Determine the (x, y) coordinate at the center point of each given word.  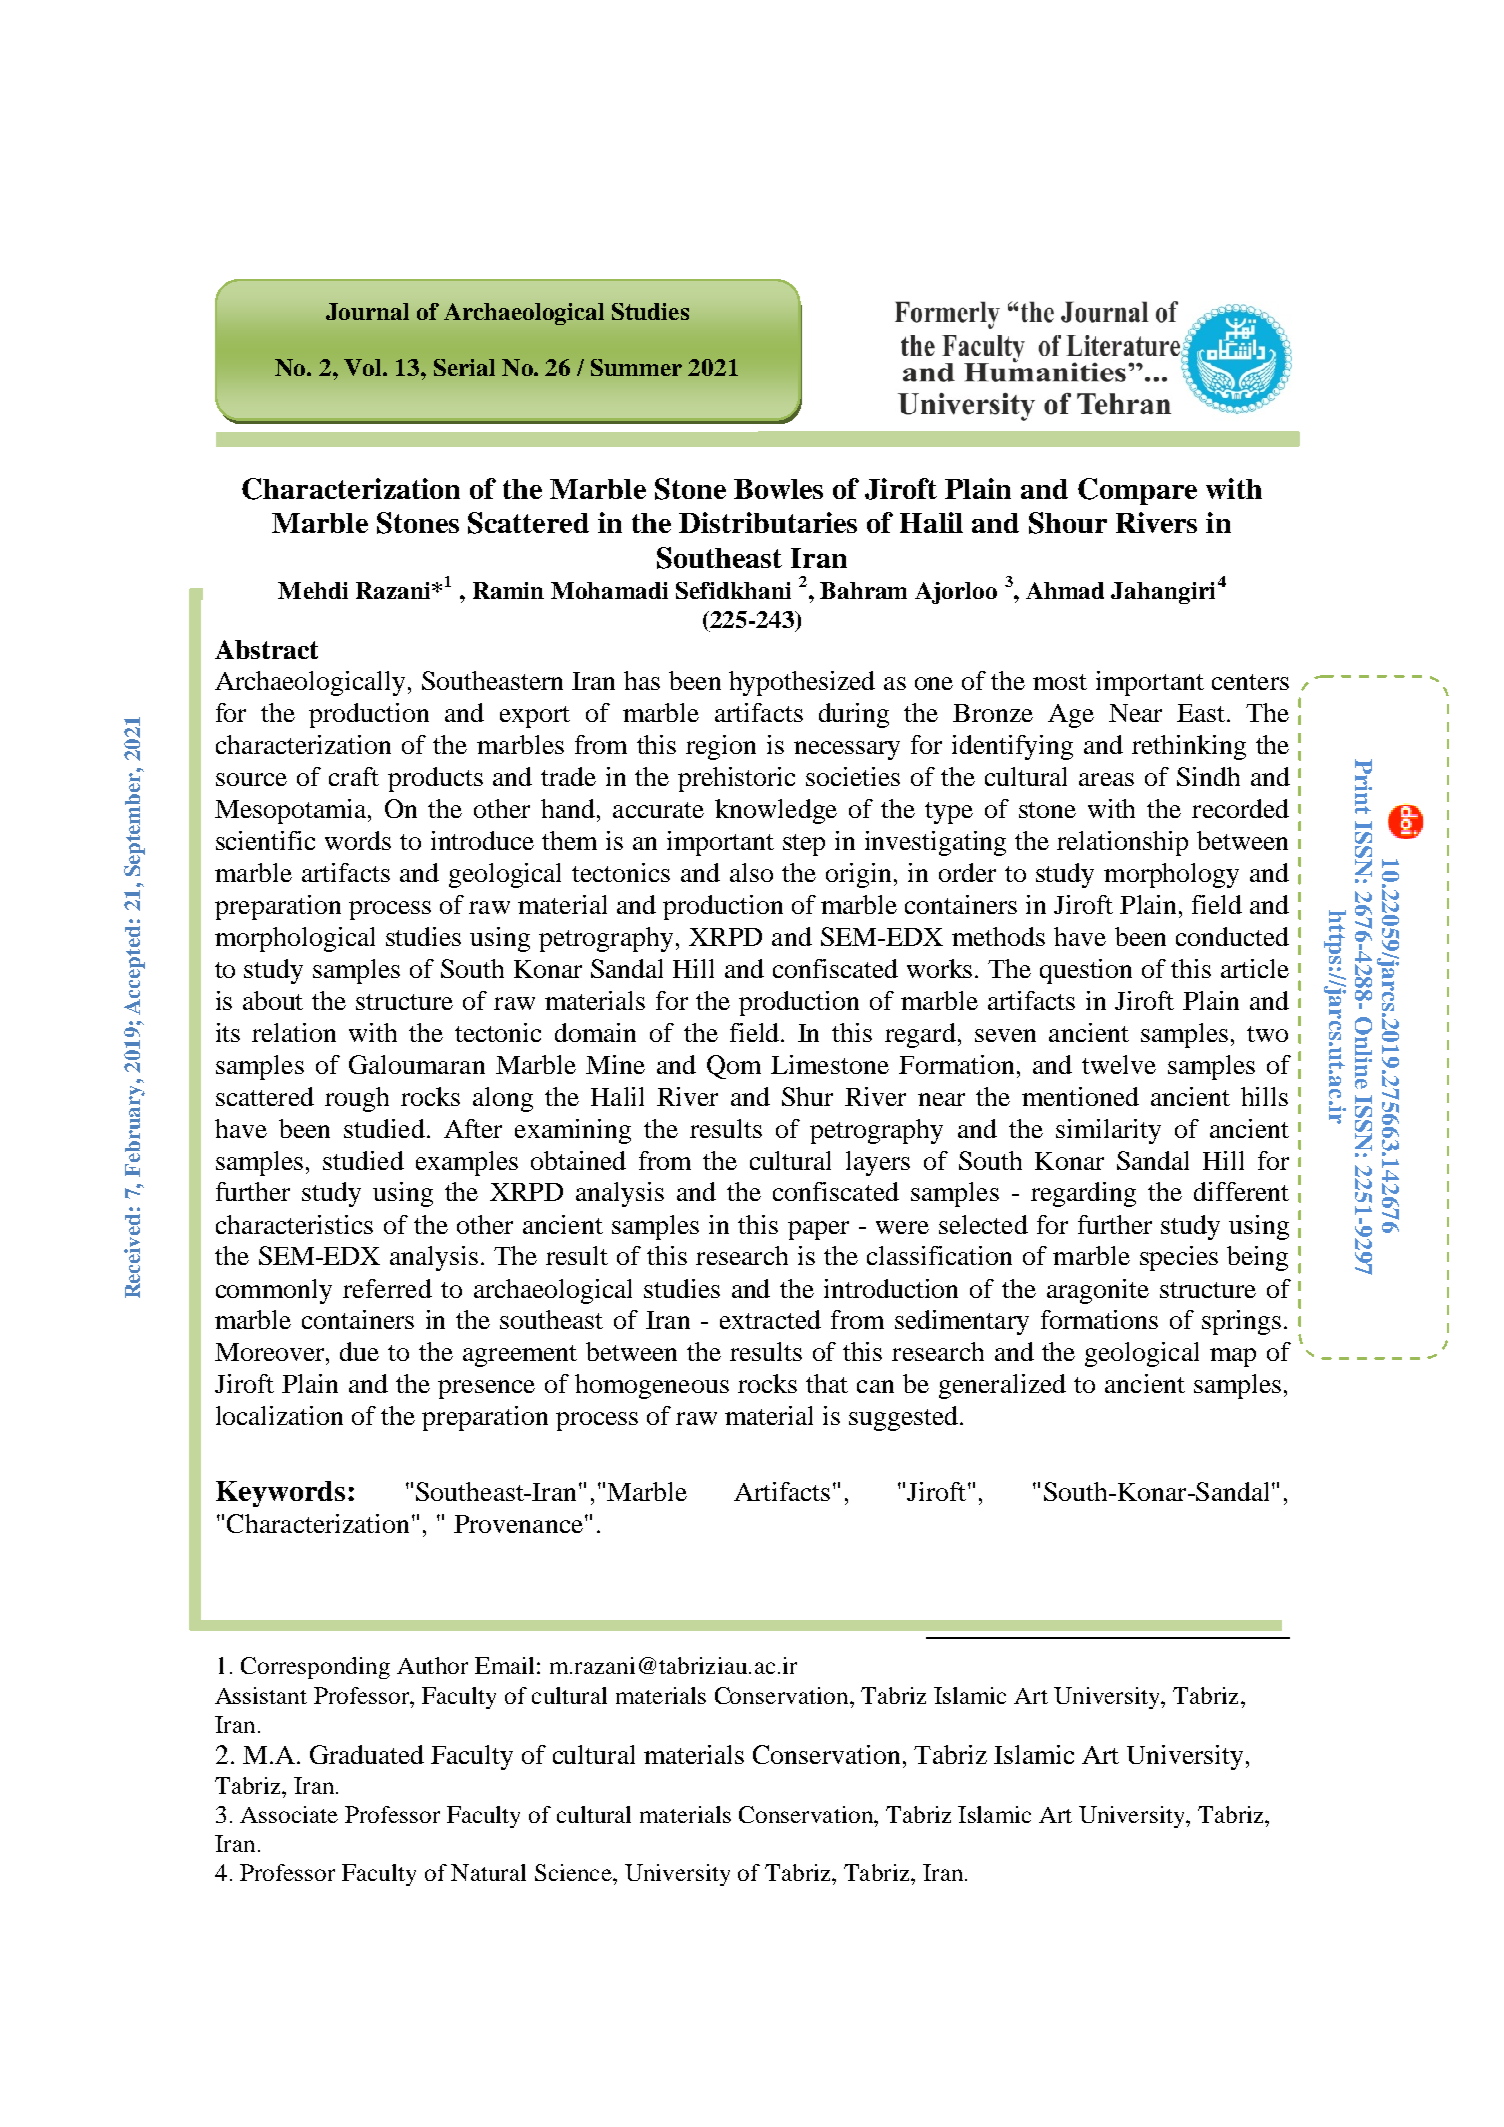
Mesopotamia (292, 811)
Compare (1137, 491)
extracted (770, 1319)
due (359, 1351)
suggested (905, 1418)
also (751, 872)
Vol (364, 367)
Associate (289, 1814)
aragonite (1098, 1291)
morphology (1171, 875)
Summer (636, 367)
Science (574, 1872)
